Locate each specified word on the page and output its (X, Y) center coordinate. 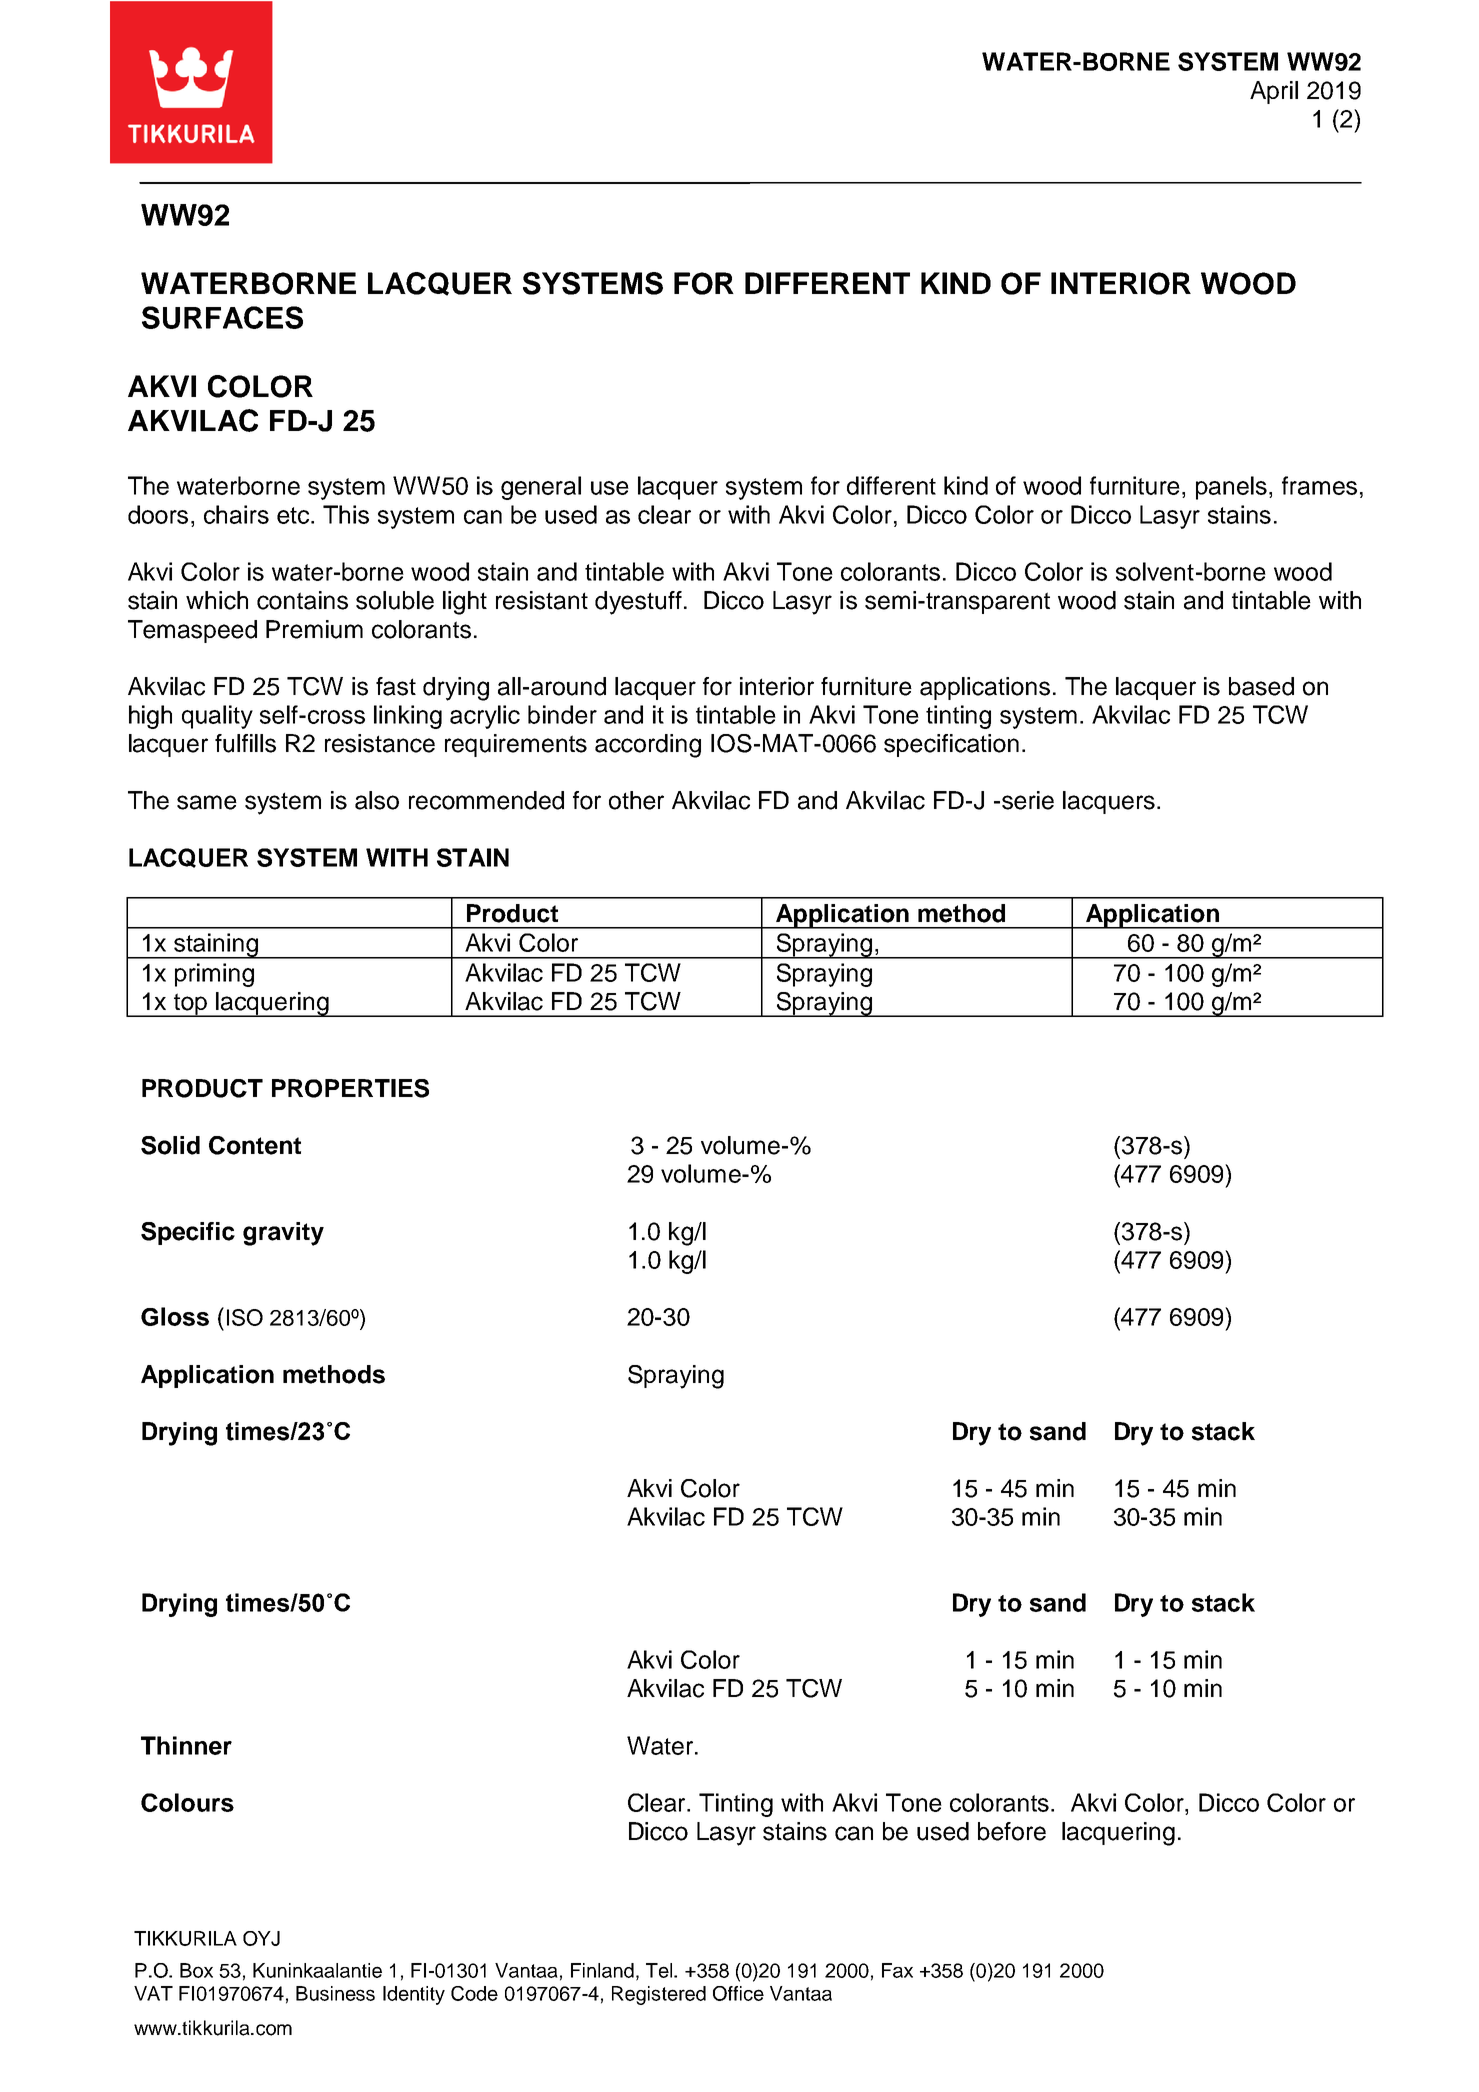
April (1274, 92)
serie (1028, 800)
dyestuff (638, 603)
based (1261, 686)
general (541, 488)
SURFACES (222, 317)
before (1012, 1831)
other (636, 800)
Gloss (175, 1316)
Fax (897, 1970)
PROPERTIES (350, 1088)
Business (335, 1993)
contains (302, 600)
